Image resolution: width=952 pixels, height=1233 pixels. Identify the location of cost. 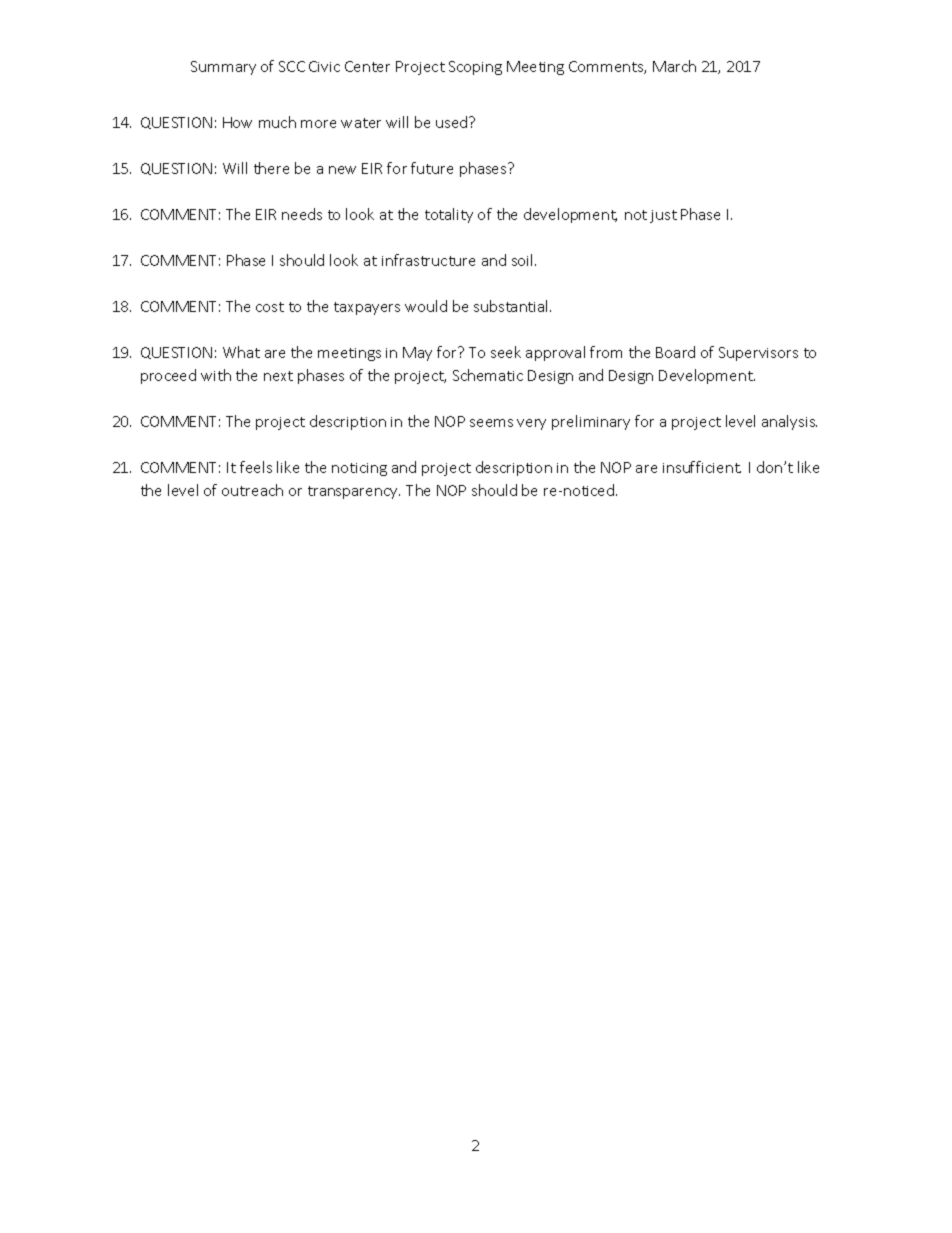
(270, 307).
